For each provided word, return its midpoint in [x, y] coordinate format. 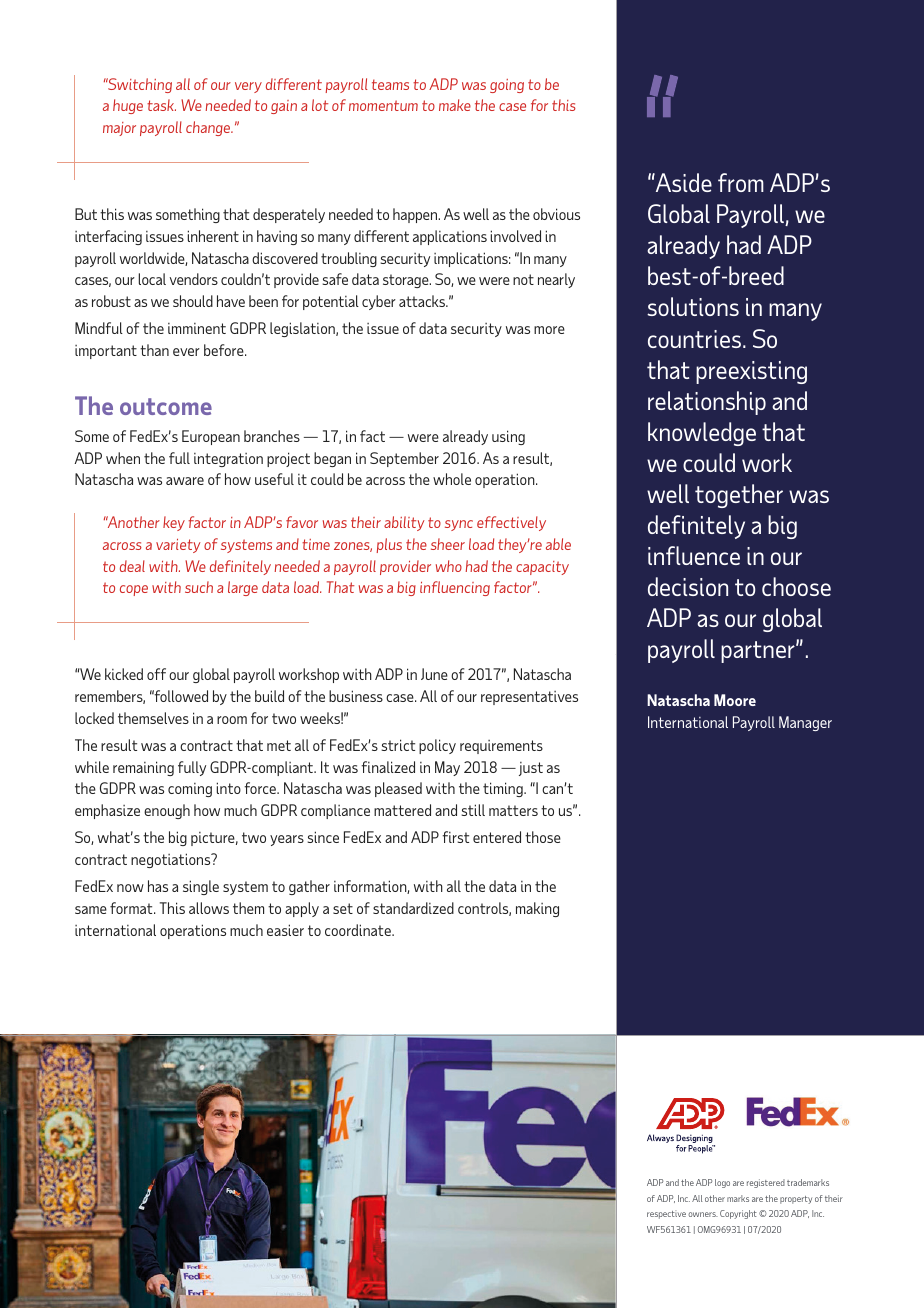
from [741, 182]
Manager [805, 723]
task [161, 105]
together [739, 496]
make [455, 105]
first [455, 837]
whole [452, 479]
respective [666, 1214]
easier [285, 930]
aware [185, 481]
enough [167, 811]
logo [722, 1183]
